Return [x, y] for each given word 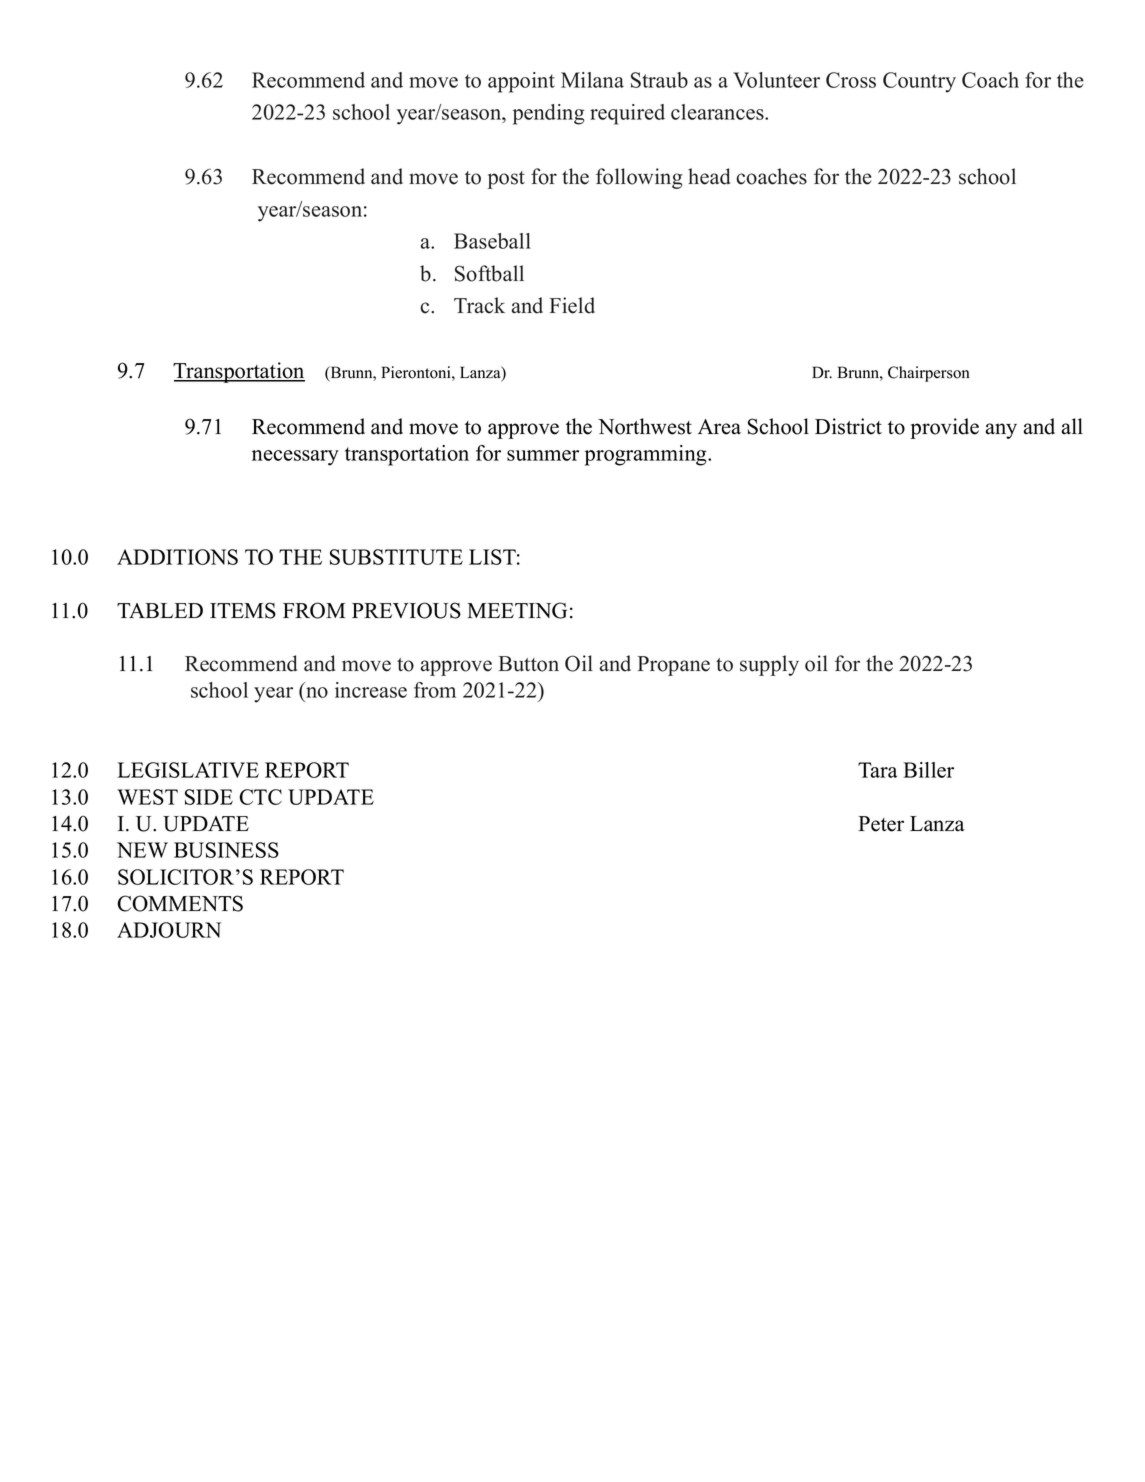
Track [479, 305]
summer [543, 455]
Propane [673, 666]
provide [944, 428]
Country [919, 82]
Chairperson [929, 374]
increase [371, 690]
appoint [521, 82]
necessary [295, 458]
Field [572, 305]
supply [769, 665]
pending [549, 114]
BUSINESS [226, 850]
